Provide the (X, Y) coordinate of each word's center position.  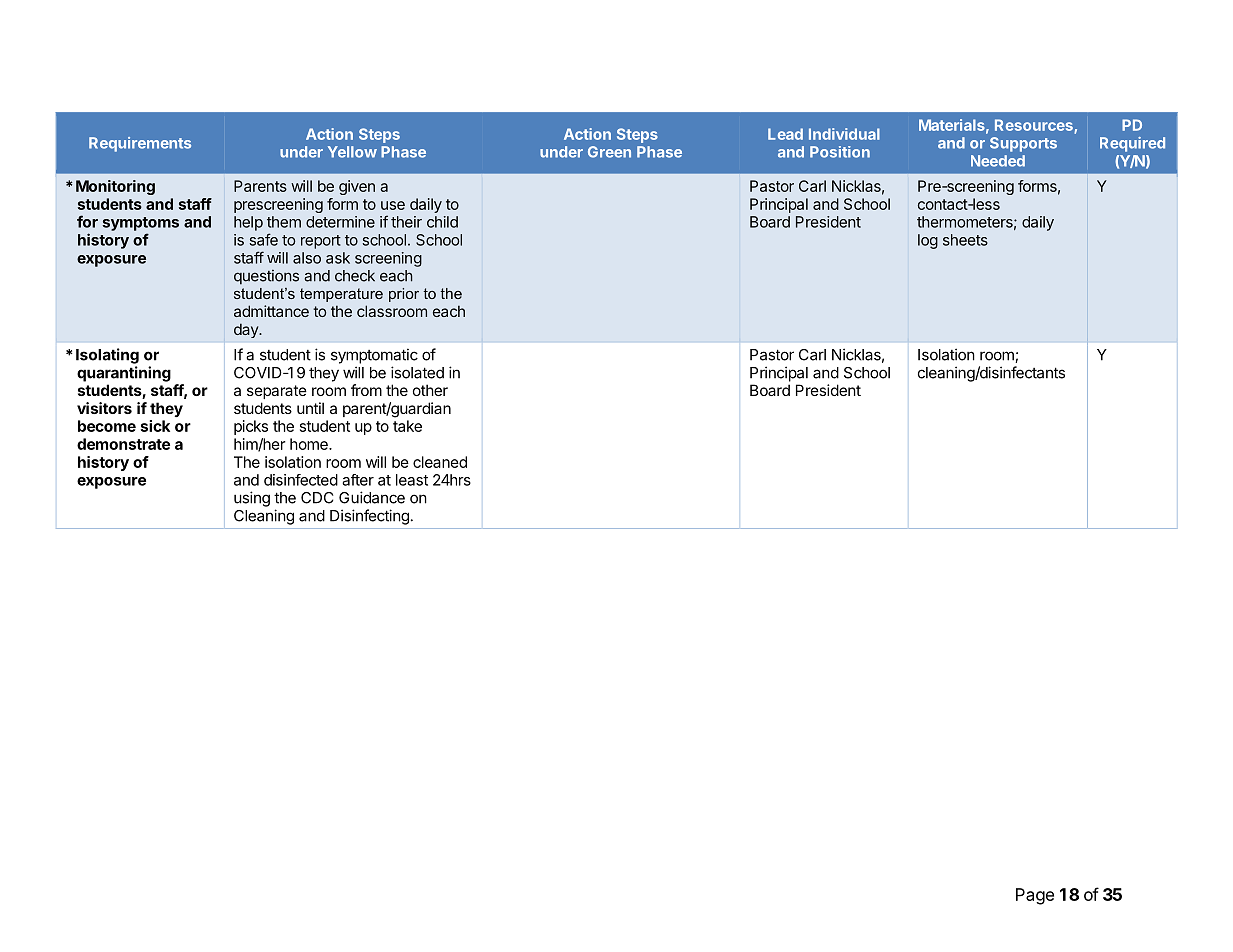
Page (1035, 896)
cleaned (440, 462)
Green (609, 152)
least (412, 480)
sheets (965, 240)
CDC (317, 498)
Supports (1023, 144)
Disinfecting (369, 517)
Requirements (140, 144)
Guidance (372, 497)
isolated (417, 372)
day (247, 330)
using (252, 499)
